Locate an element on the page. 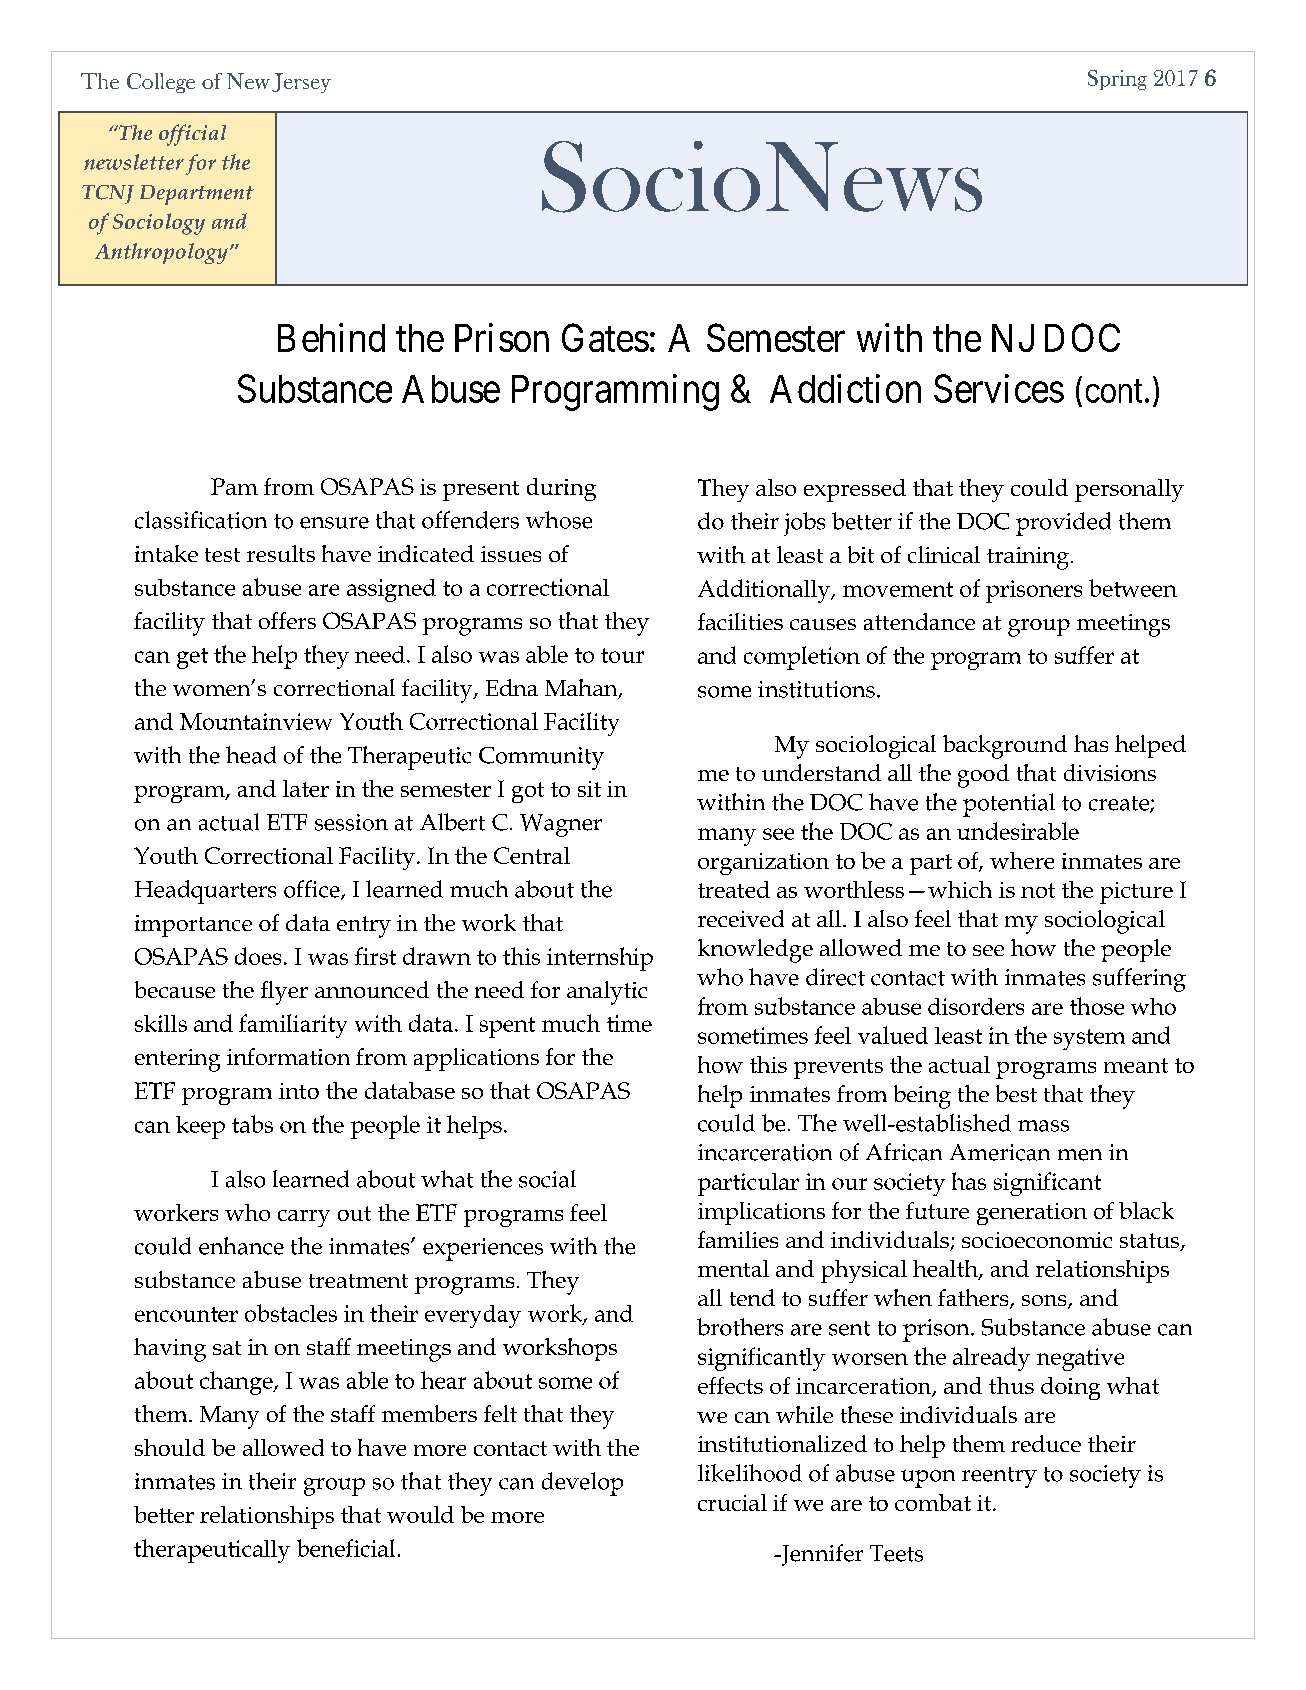  Spring is located at coordinates (1117, 80).
